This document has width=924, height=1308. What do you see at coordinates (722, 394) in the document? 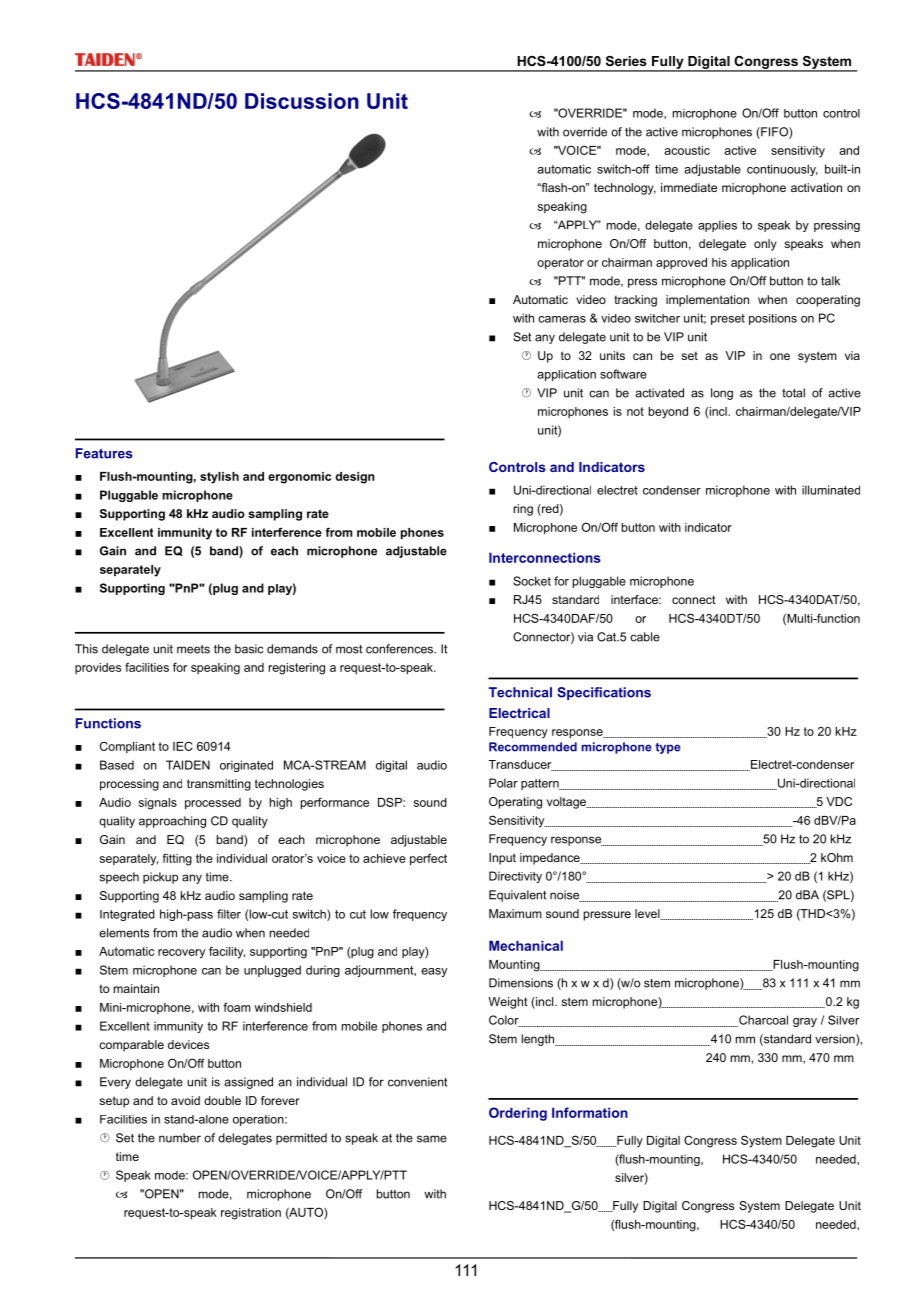
I see `long` at bounding box center [722, 394].
